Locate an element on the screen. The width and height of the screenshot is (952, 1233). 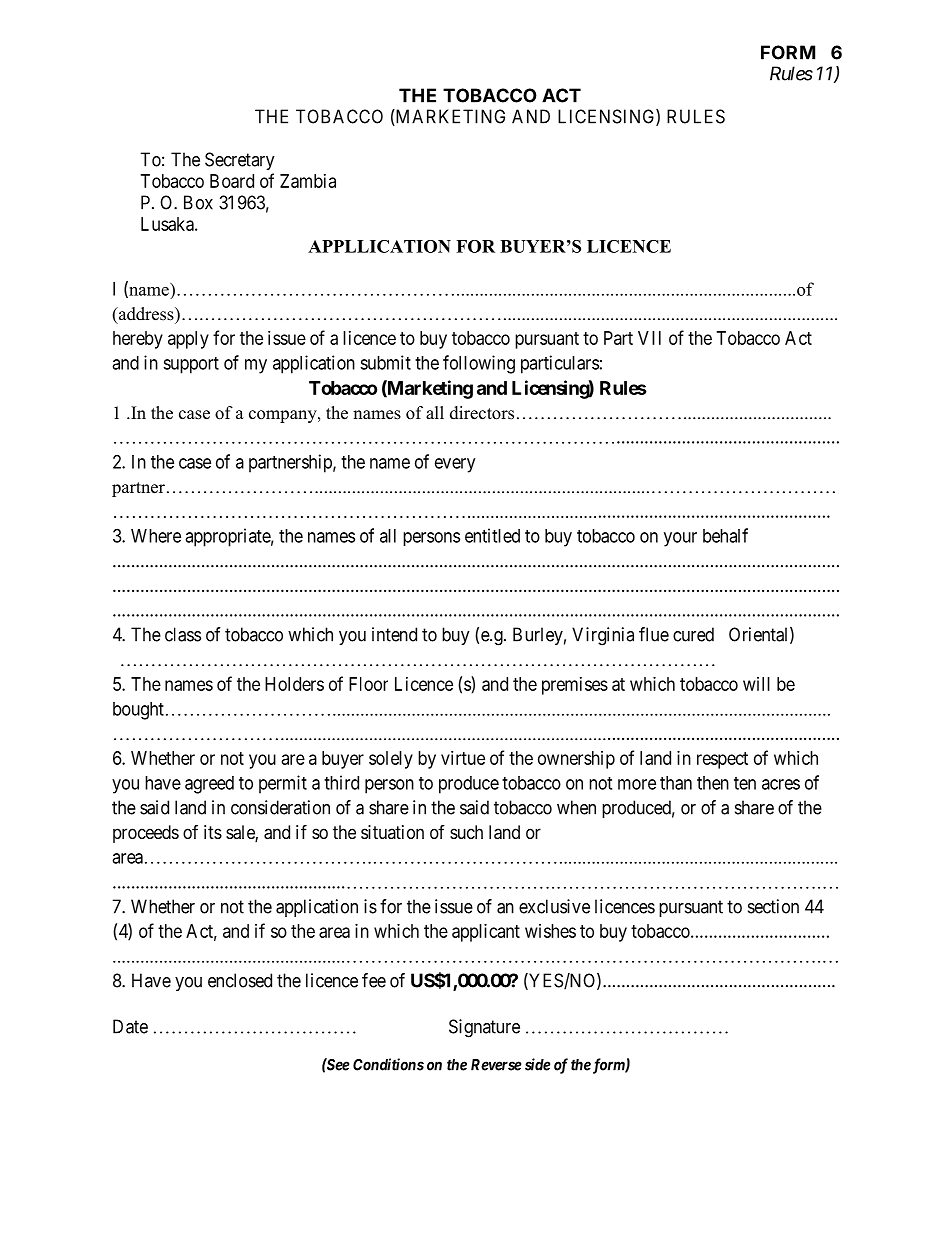
VII is located at coordinates (649, 338).
